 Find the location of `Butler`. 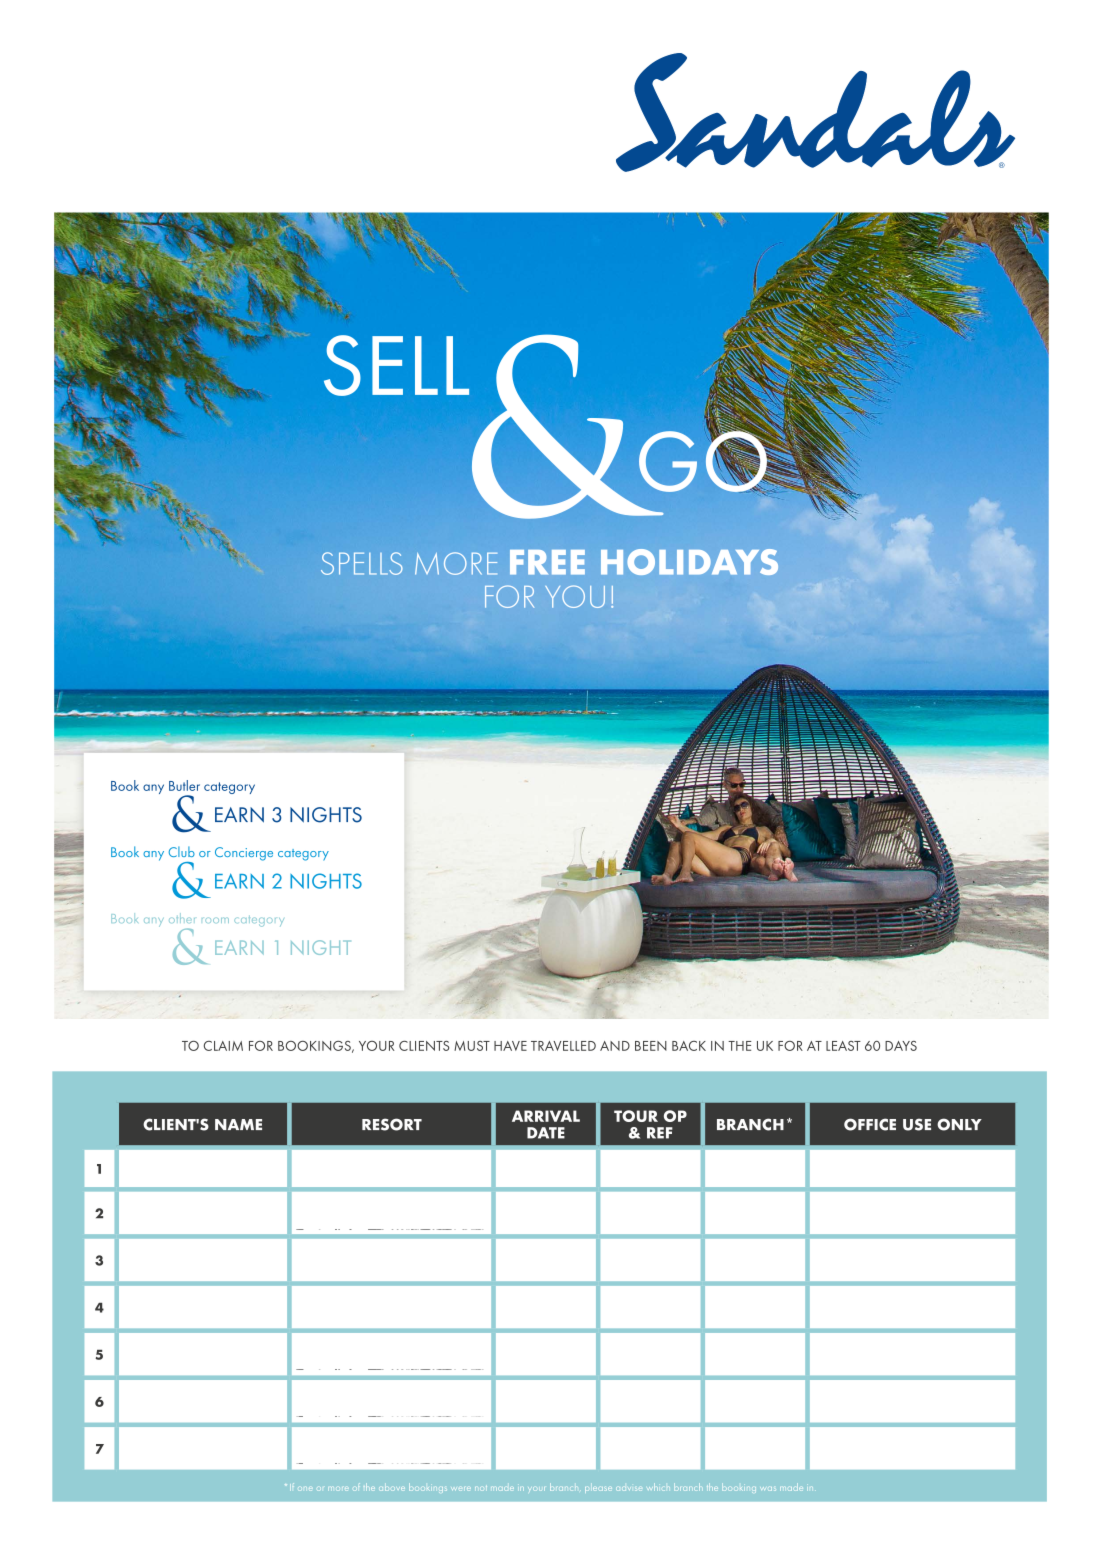

Butler is located at coordinates (184, 785).
